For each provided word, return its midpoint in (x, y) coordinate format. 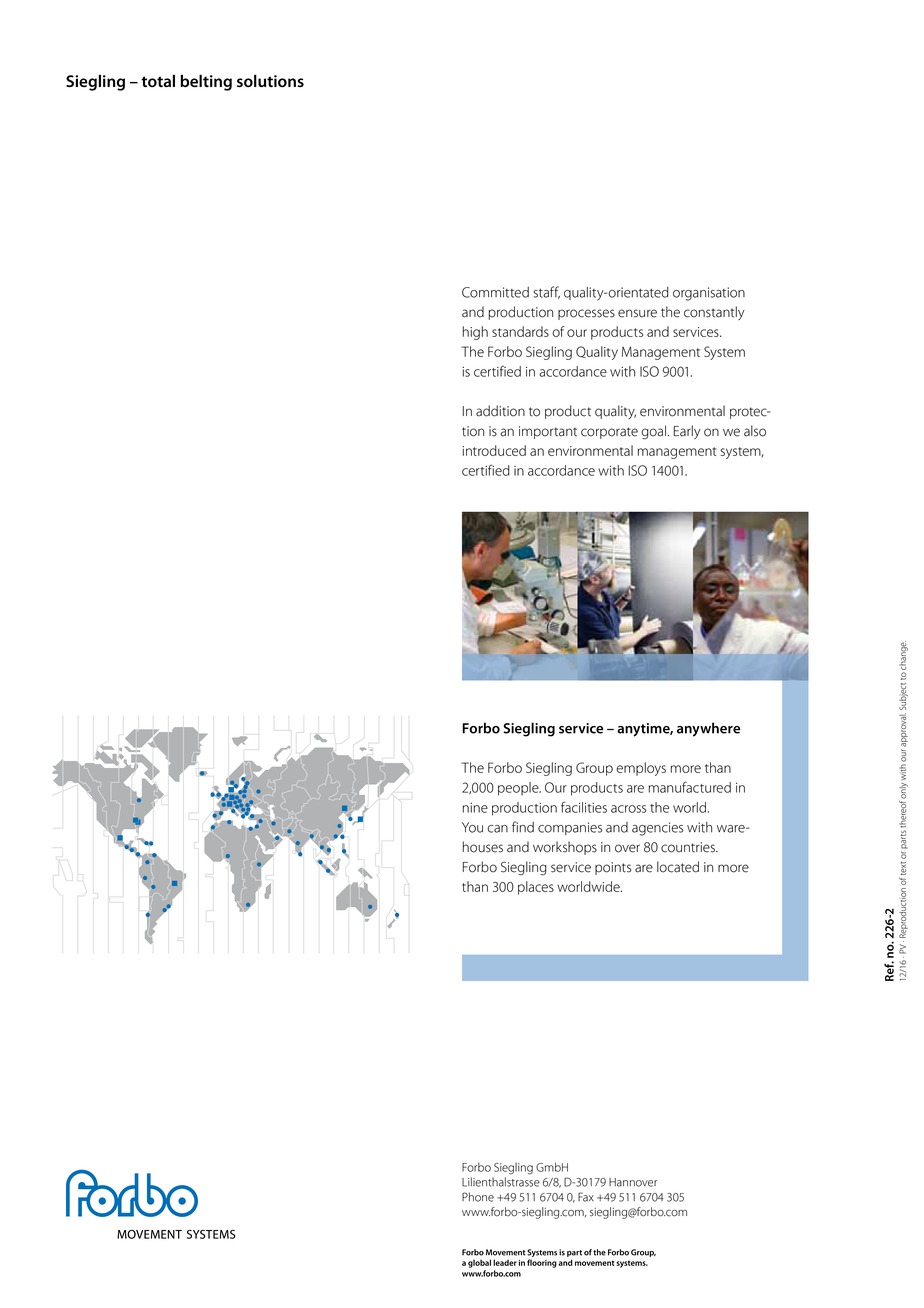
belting (206, 82)
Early (687, 432)
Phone (478, 1197)
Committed (495, 292)
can (497, 829)
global (479, 1263)
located (678, 867)
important (548, 432)
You (472, 827)
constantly (714, 313)
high (475, 333)
